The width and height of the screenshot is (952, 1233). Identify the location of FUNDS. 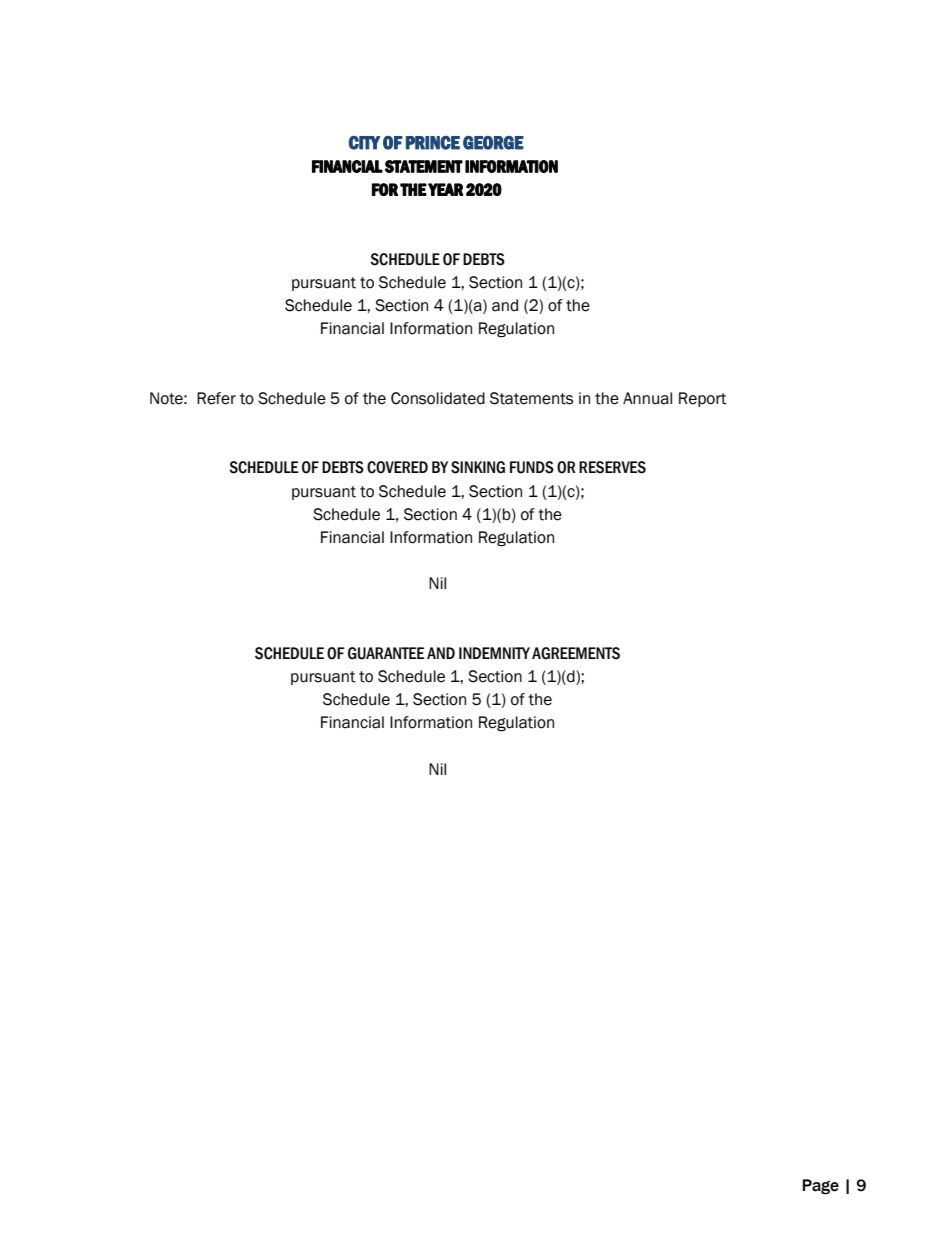
(532, 467).
